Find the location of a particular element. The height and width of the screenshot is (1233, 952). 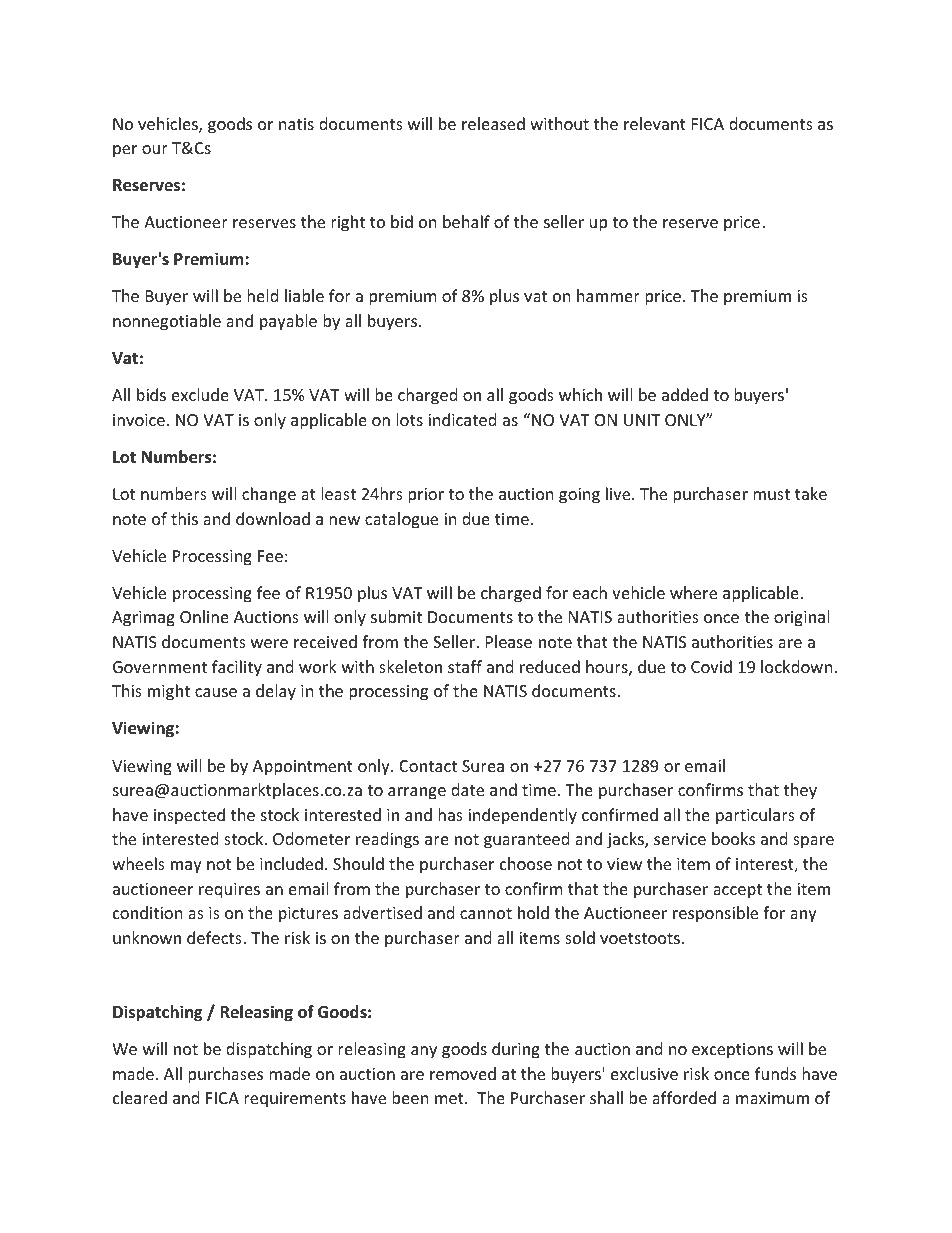

inspected is located at coordinates (189, 816).
